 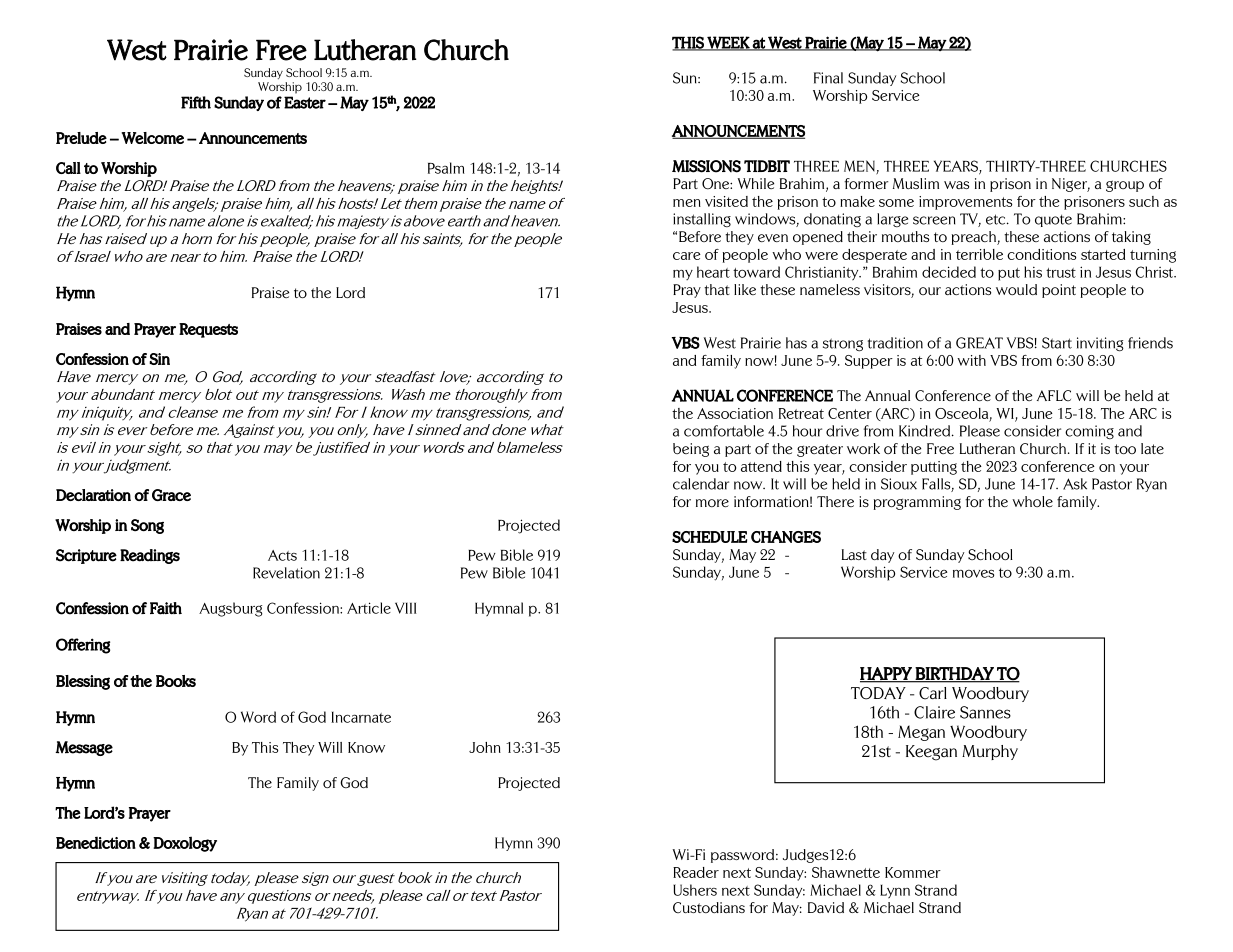 What do you see at coordinates (83, 682) in the screenshot?
I see `Blessing` at bounding box center [83, 682].
